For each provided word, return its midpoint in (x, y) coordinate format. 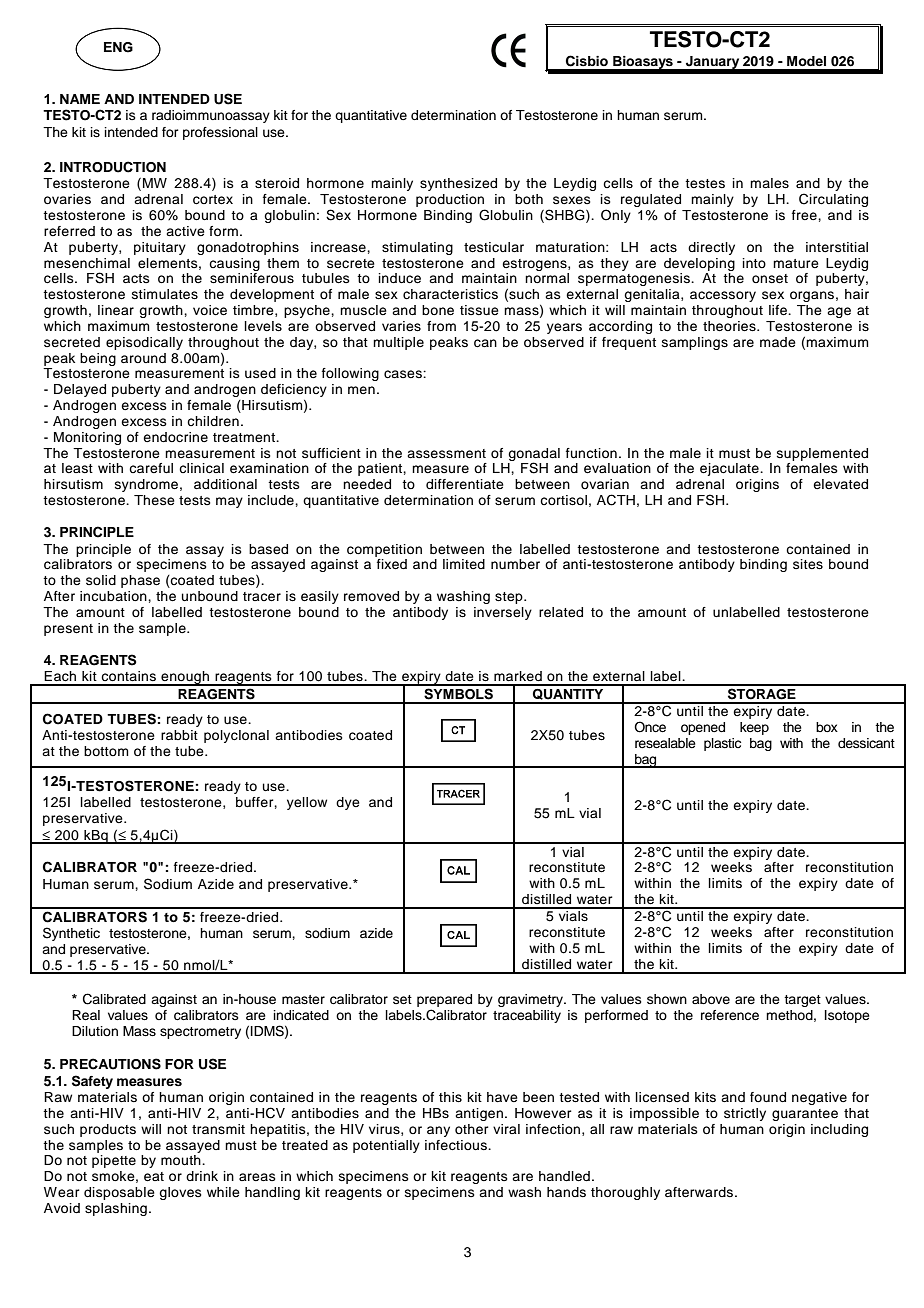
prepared (444, 1000)
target (802, 1001)
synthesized (458, 184)
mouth (182, 1160)
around (143, 358)
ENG (118, 47)
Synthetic (71, 934)
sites (808, 564)
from (441, 326)
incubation (114, 596)
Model (806, 61)
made (778, 342)
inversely (503, 613)
